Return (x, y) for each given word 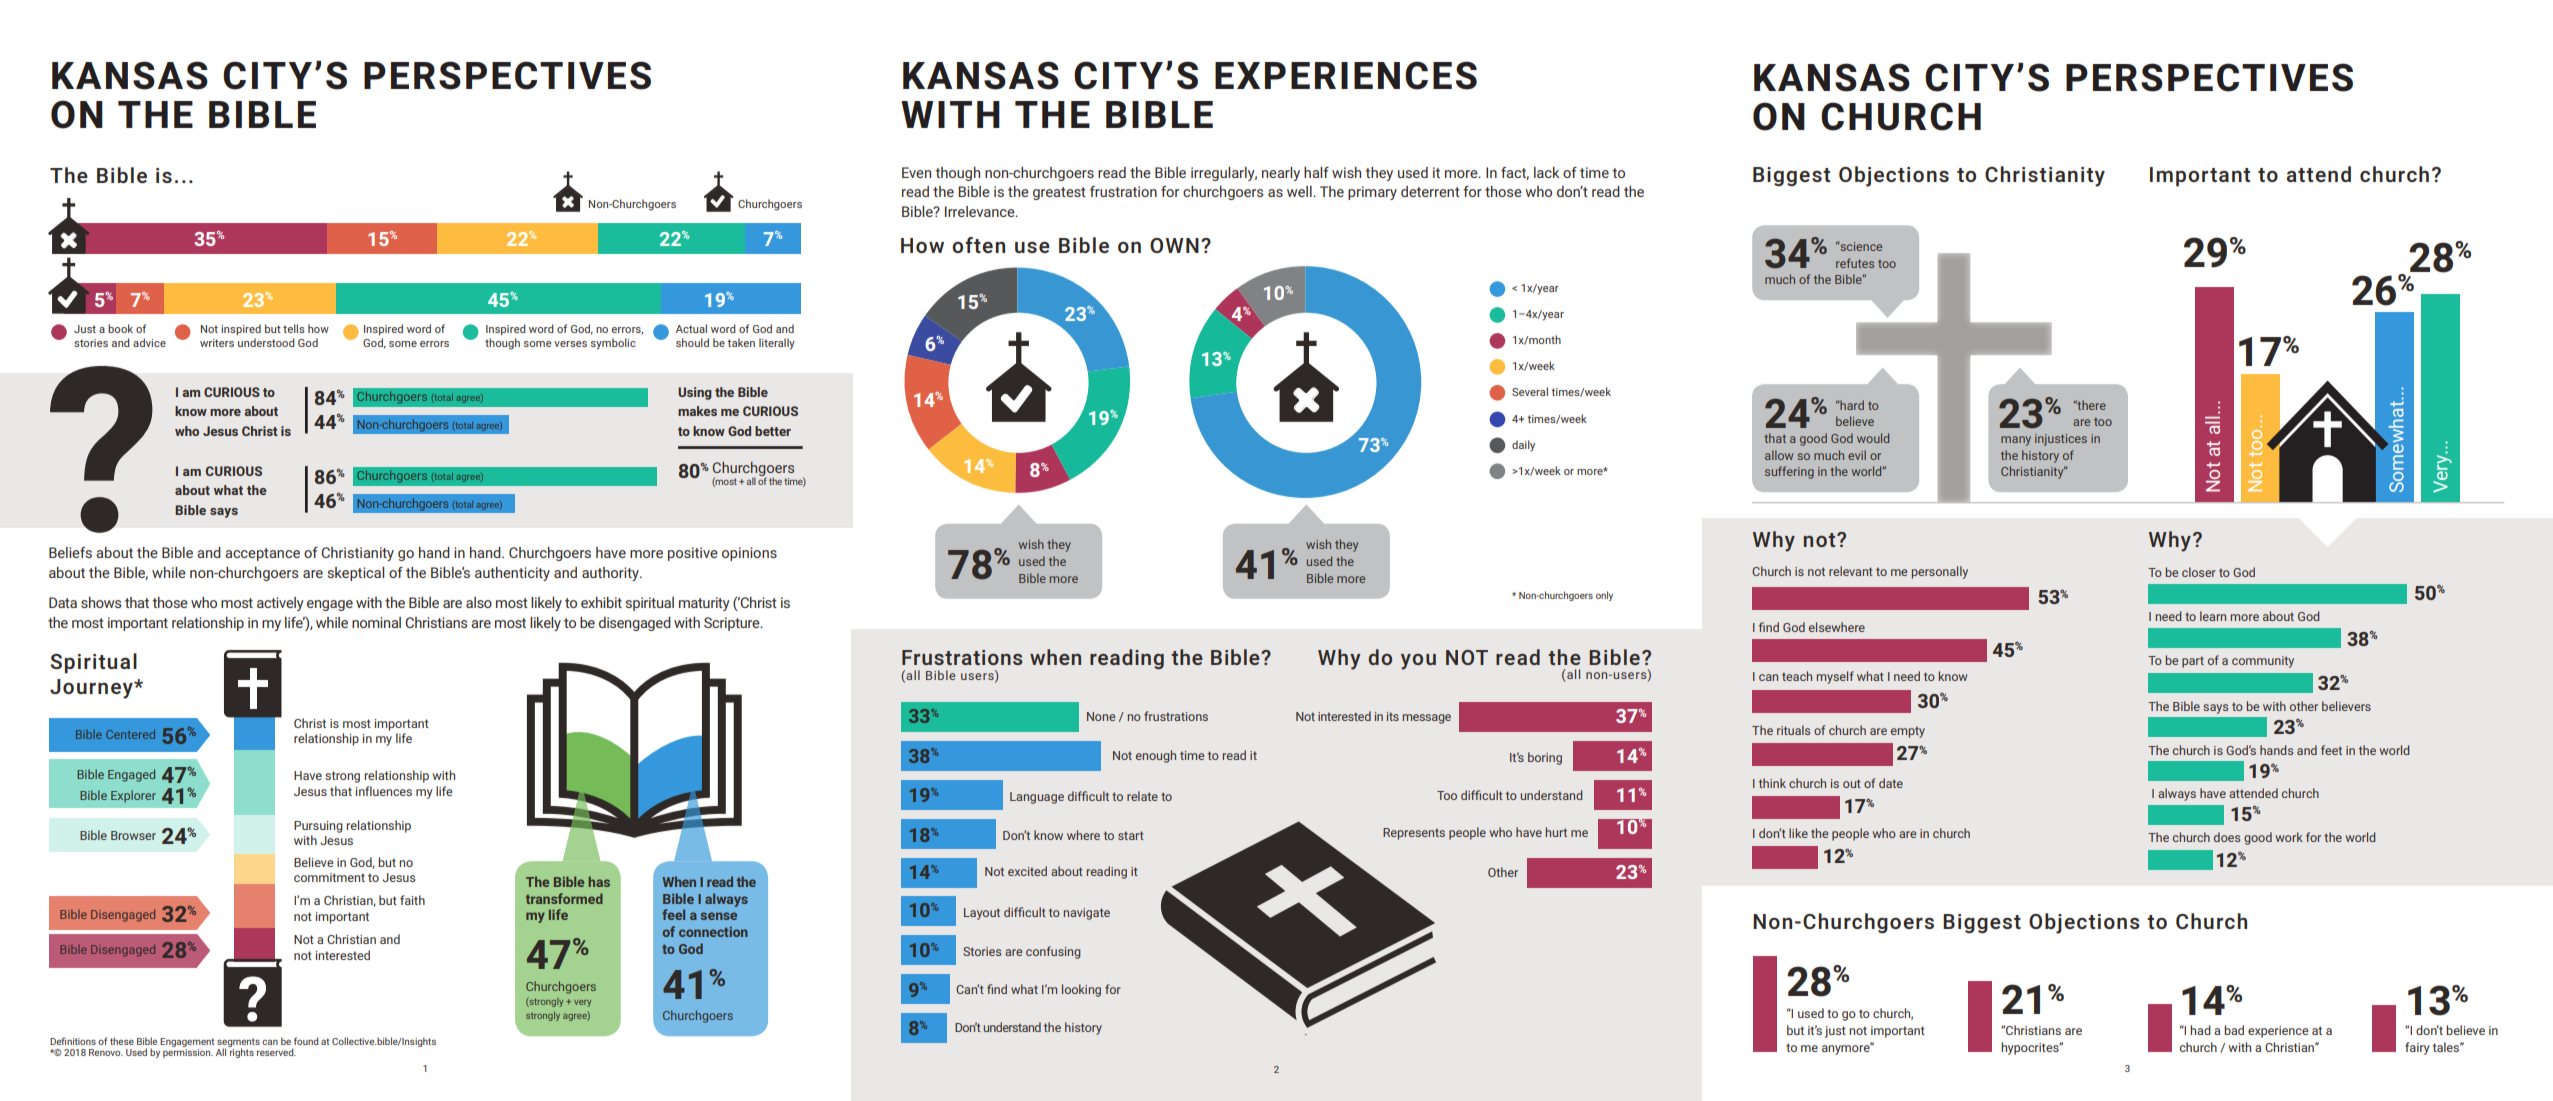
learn (2213, 616)
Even (916, 172)
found (306, 1041)
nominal (376, 622)
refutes (1855, 263)
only (1604, 596)
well (1300, 191)
